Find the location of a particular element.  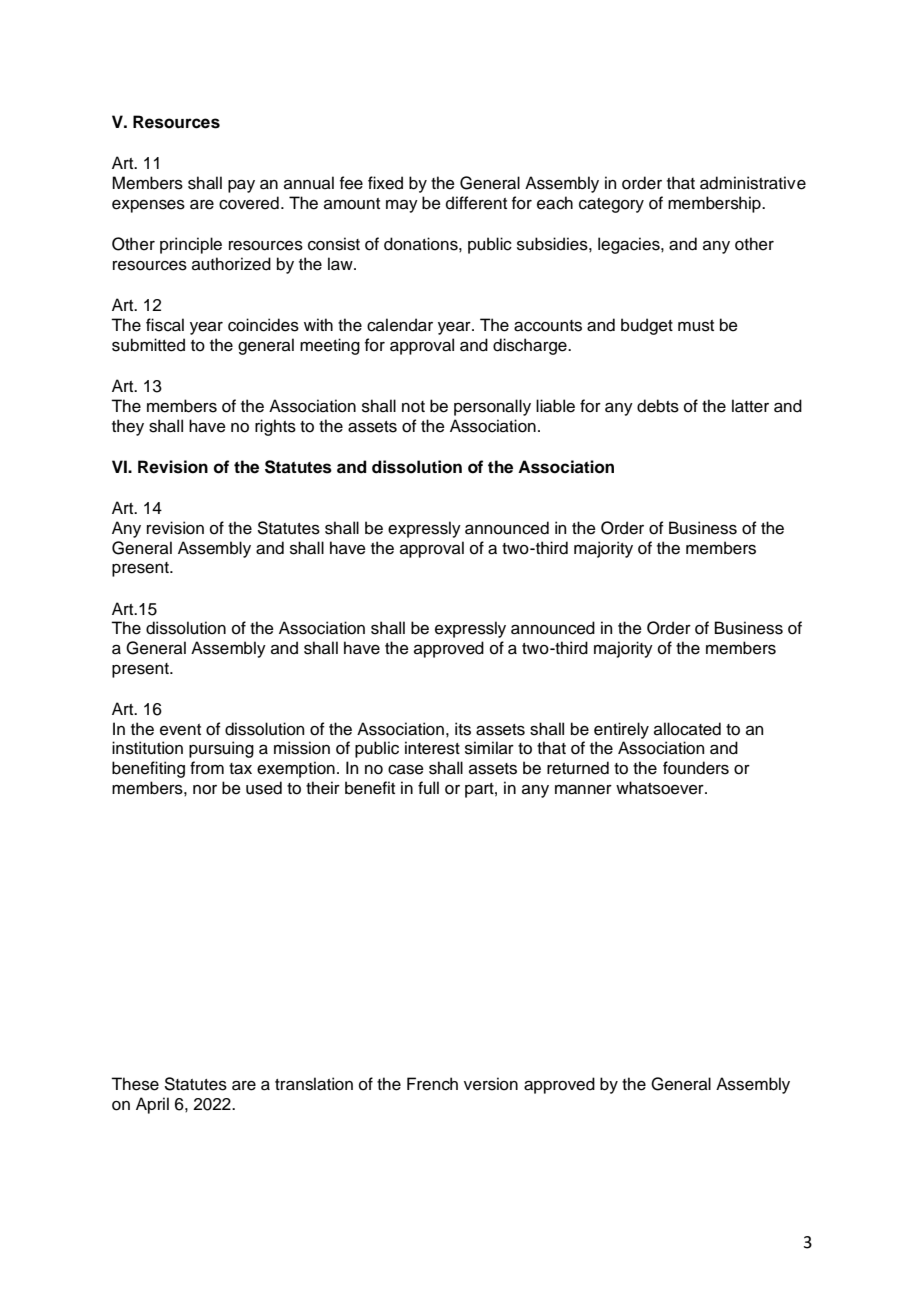

nor is located at coordinates (205, 790).
